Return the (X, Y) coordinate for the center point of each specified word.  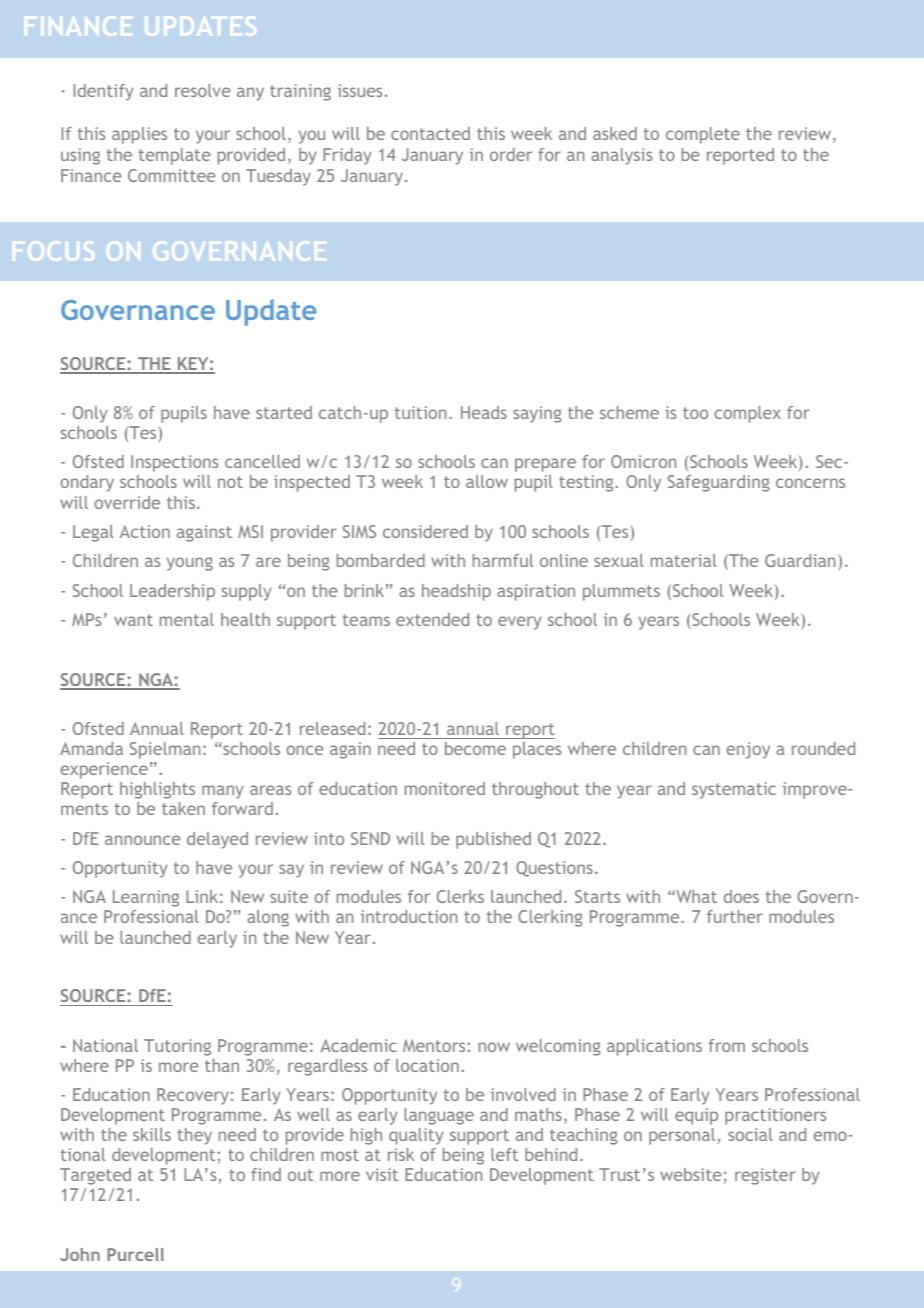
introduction (409, 916)
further (735, 916)
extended (432, 619)
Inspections (174, 463)
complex (747, 414)
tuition (420, 412)
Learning (146, 898)
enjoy (748, 750)
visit (382, 1174)
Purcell (135, 1254)
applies (139, 135)
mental (187, 619)
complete (703, 135)
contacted (430, 133)
